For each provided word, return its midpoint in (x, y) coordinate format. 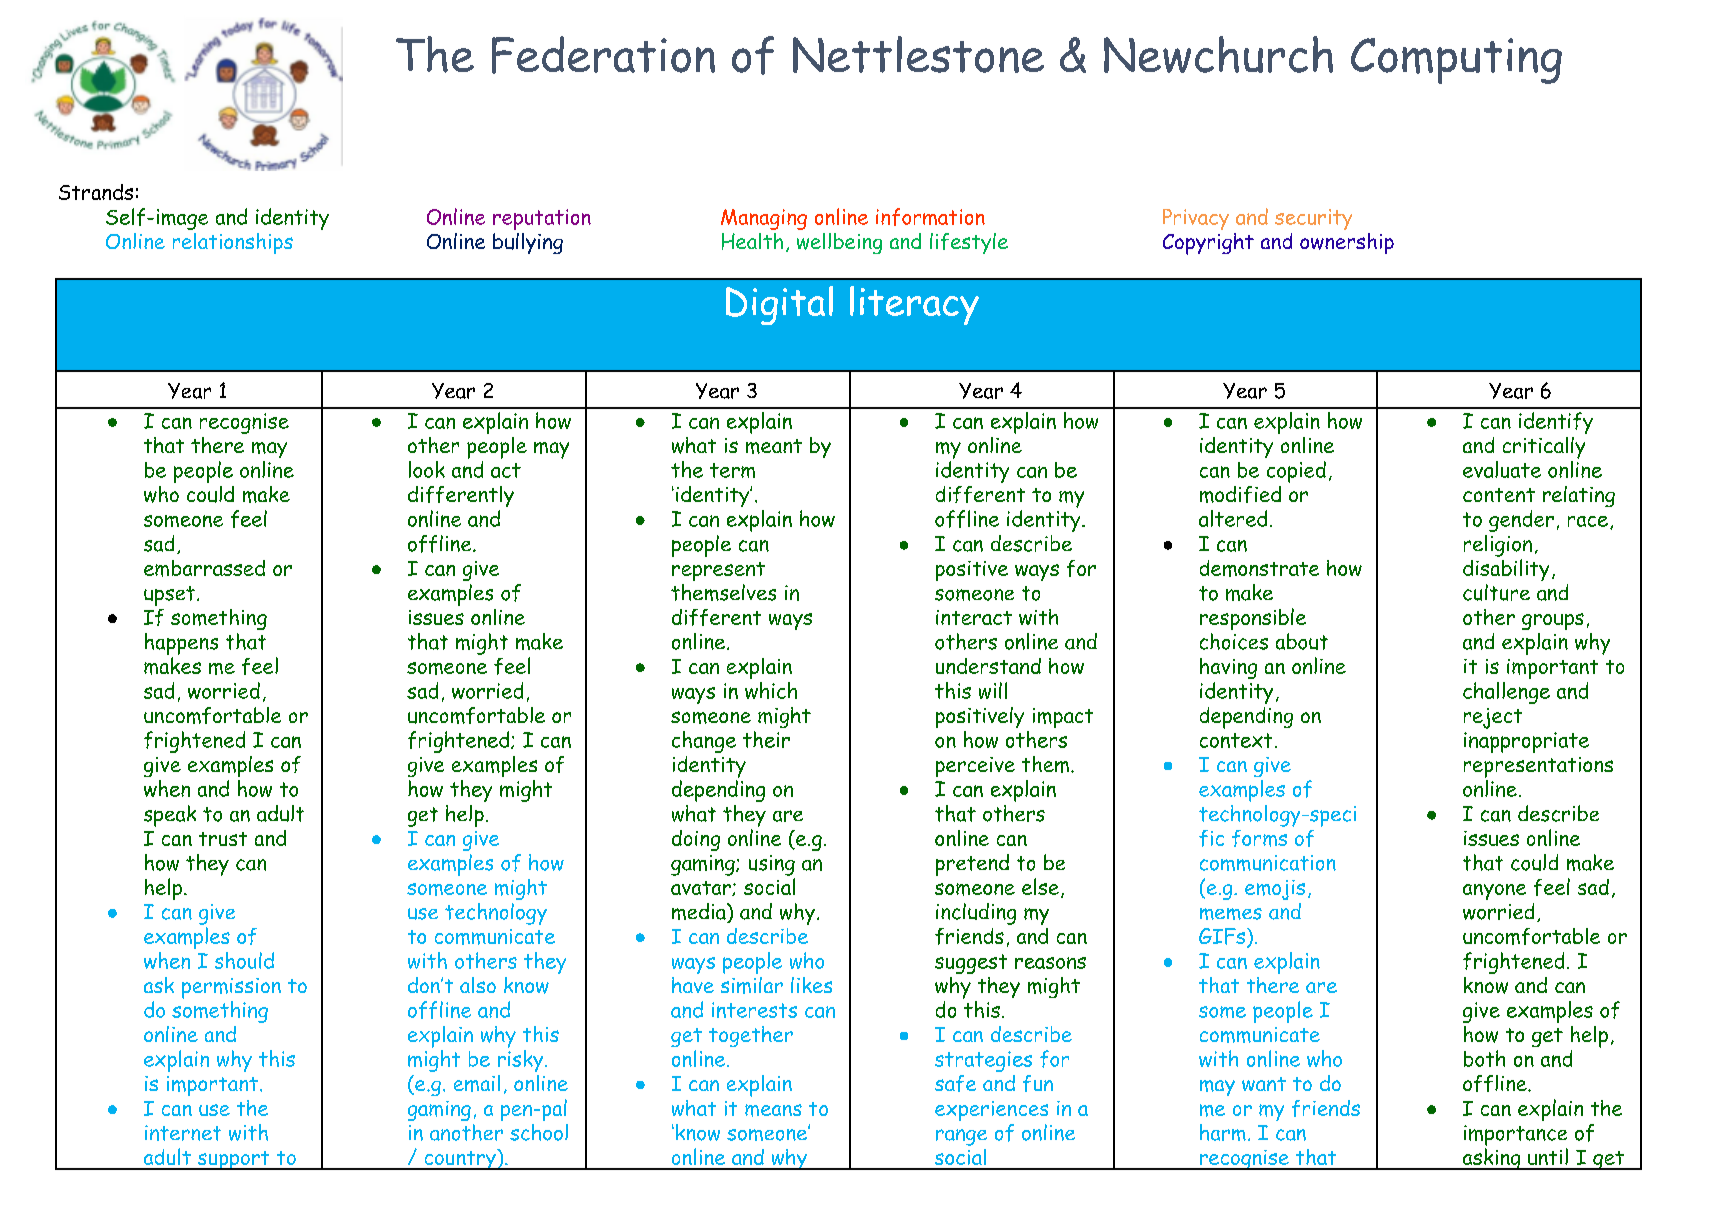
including (976, 914)
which (771, 690)
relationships (233, 243)
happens (181, 644)
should (244, 960)
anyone (1494, 892)
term (732, 470)
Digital (779, 305)
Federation (603, 55)
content (1499, 495)
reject (1493, 718)
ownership (1347, 243)
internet (183, 1133)
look (427, 469)
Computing (1456, 61)
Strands (96, 192)
